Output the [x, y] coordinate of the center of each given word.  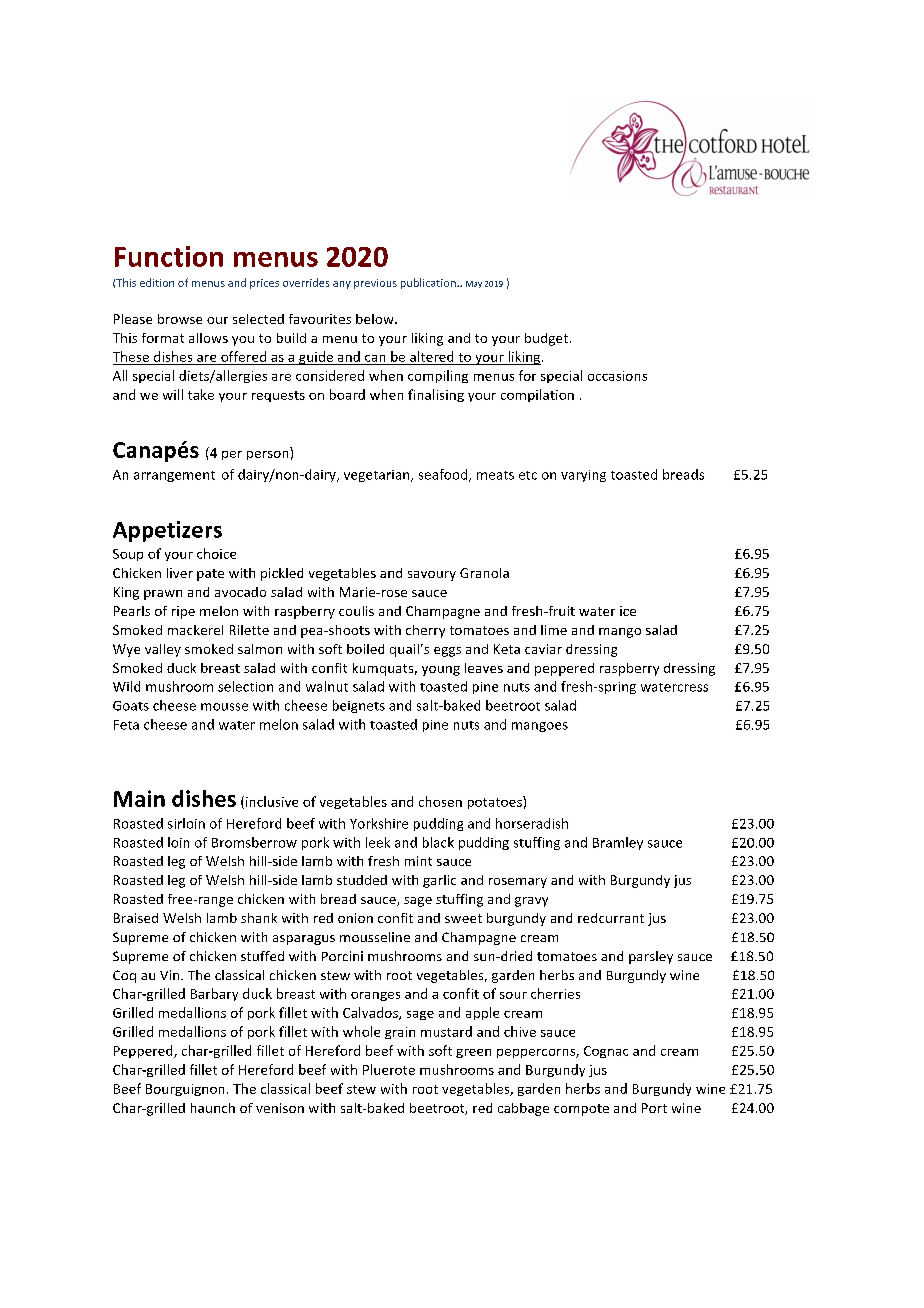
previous [375, 284]
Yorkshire [379, 823]
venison [280, 1108]
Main [139, 798]
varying [583, 476]
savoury [432, 576]
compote [581, 1110]
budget [546, 339]
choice [216, 553]
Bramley [618, 843]
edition [157, 282]
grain [400, 1033]
